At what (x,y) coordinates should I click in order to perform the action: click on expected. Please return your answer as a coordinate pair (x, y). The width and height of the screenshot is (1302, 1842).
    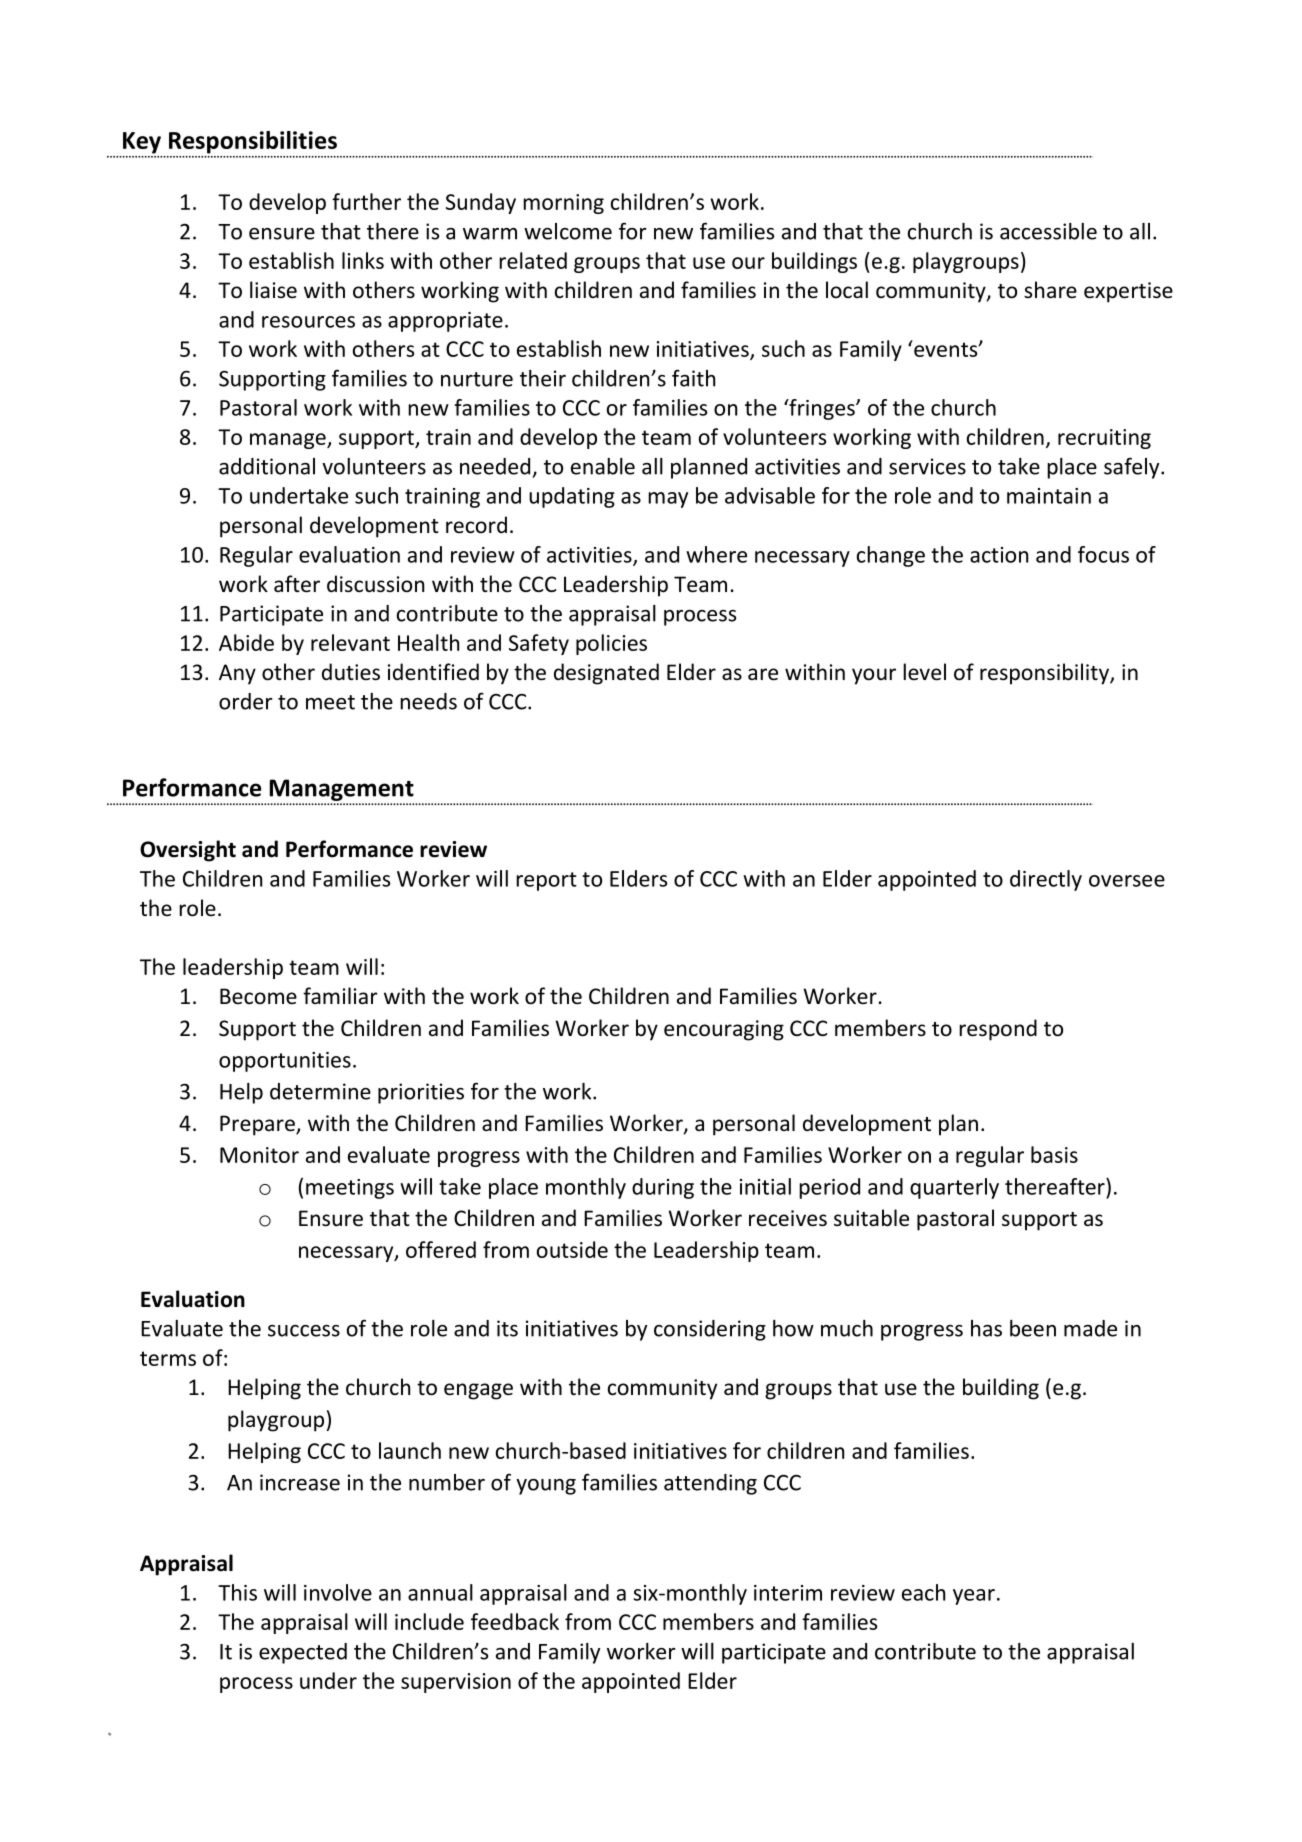
    Looking at the image, I should click on (303, 1653).
